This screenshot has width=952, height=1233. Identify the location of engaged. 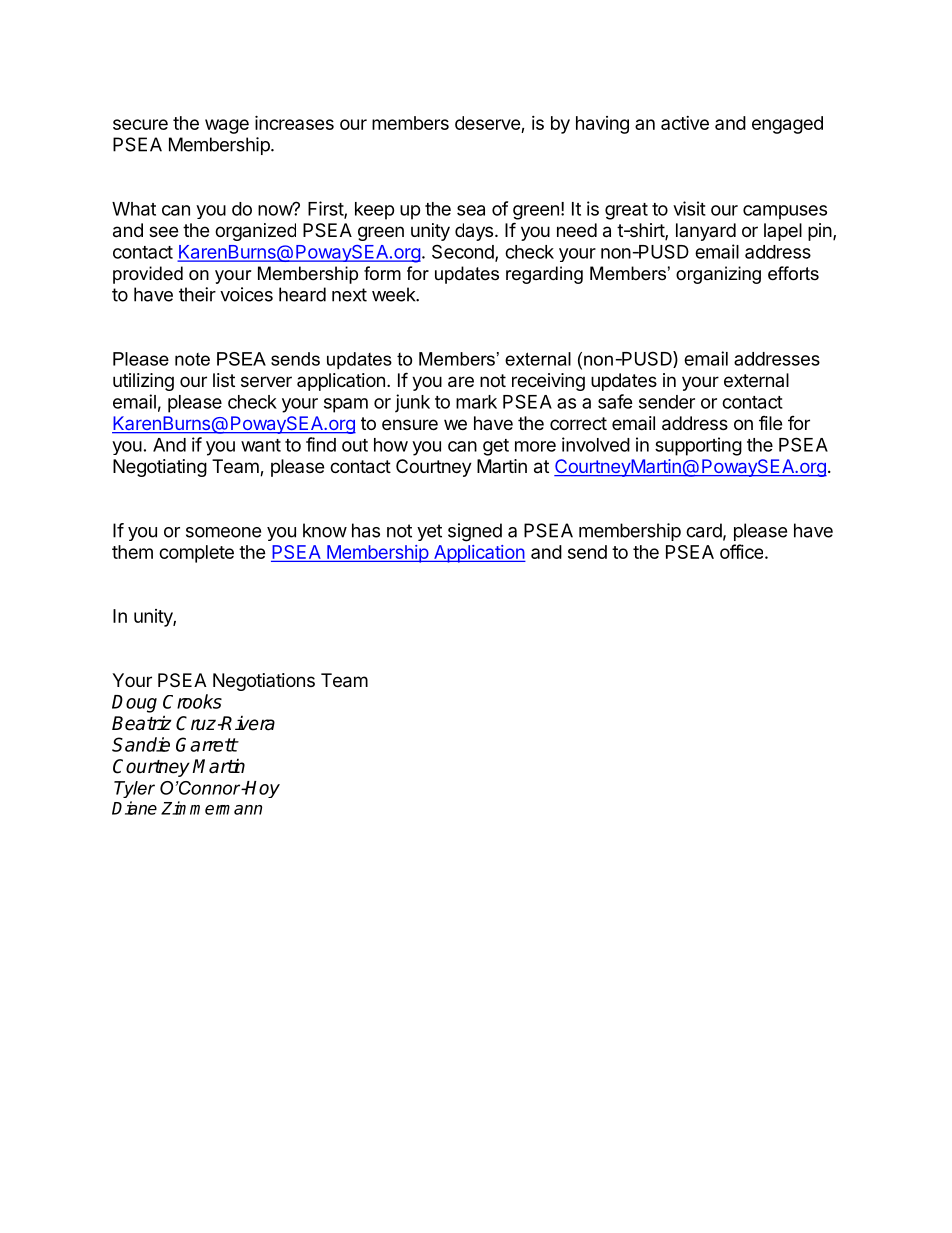
(787, 125).
